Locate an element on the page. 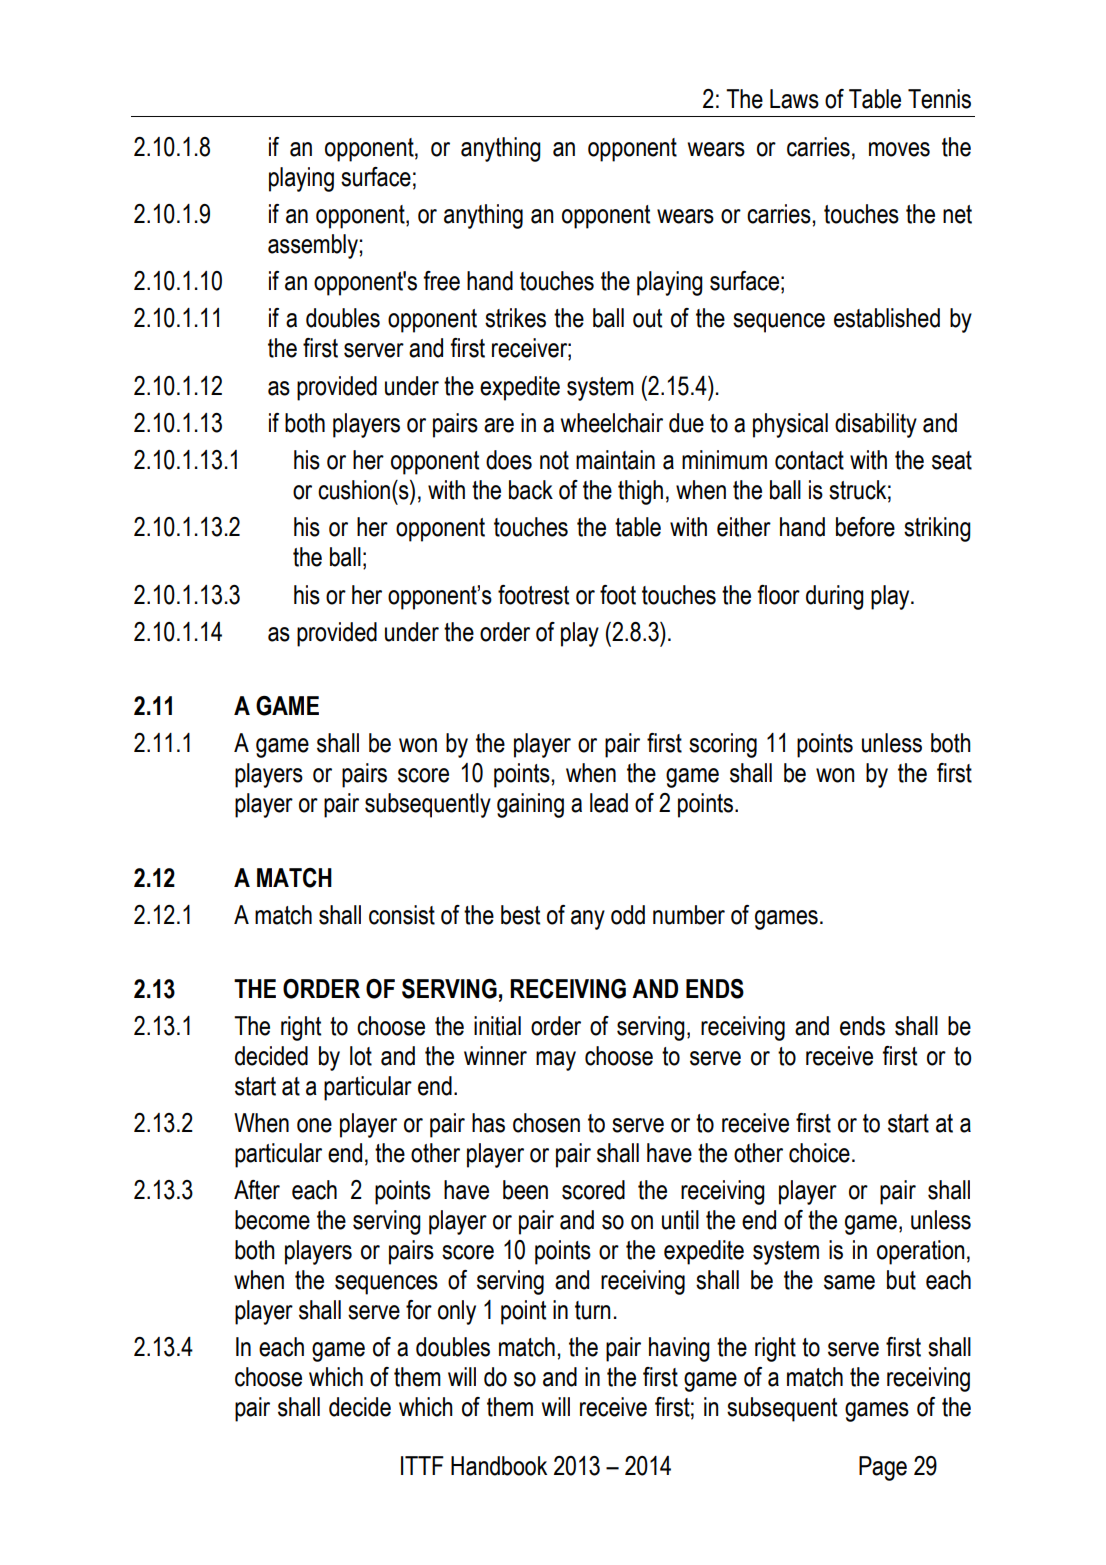  out is located at coordinates (647, 318).
